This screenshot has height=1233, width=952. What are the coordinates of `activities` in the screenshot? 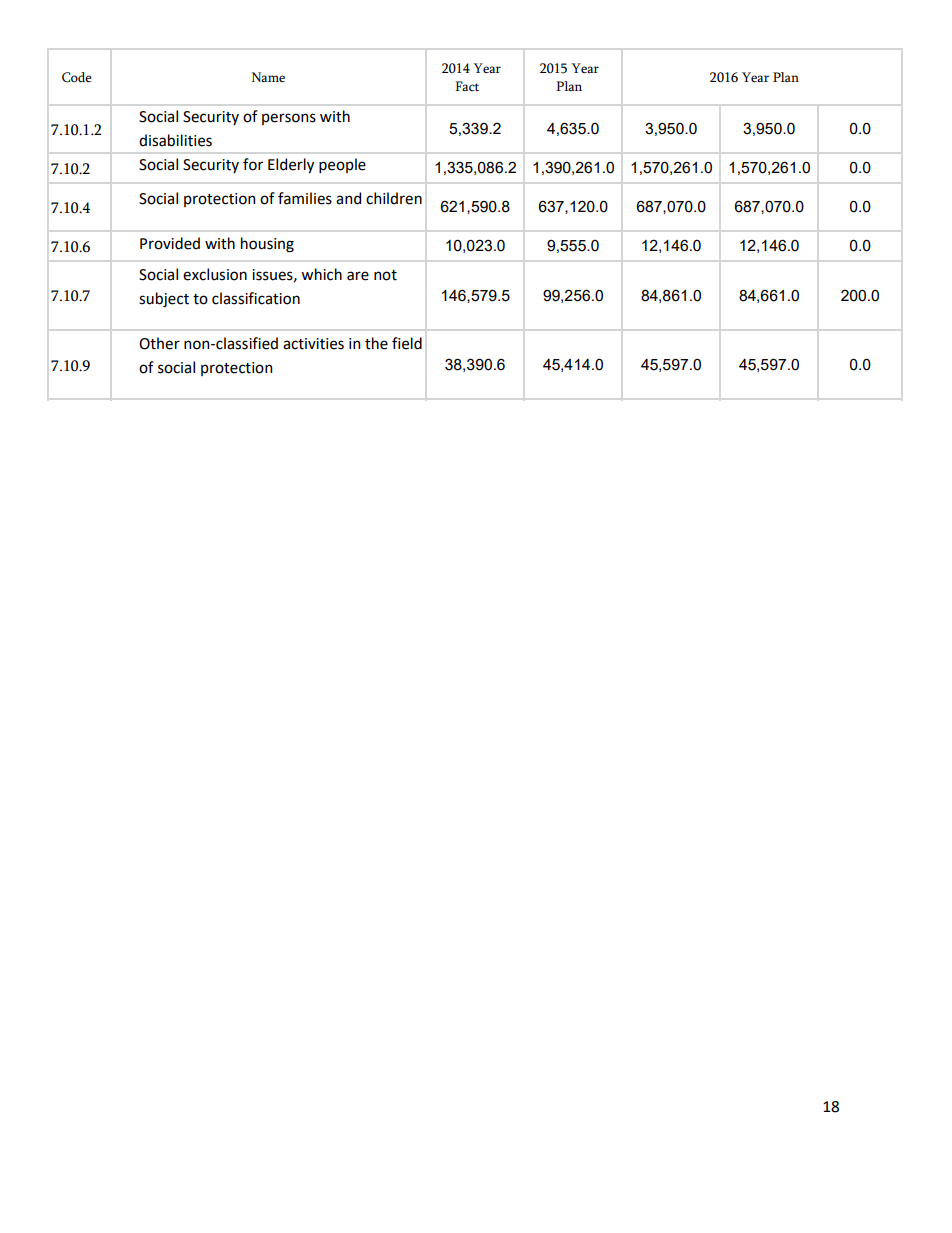 It's located at (313, 344).
